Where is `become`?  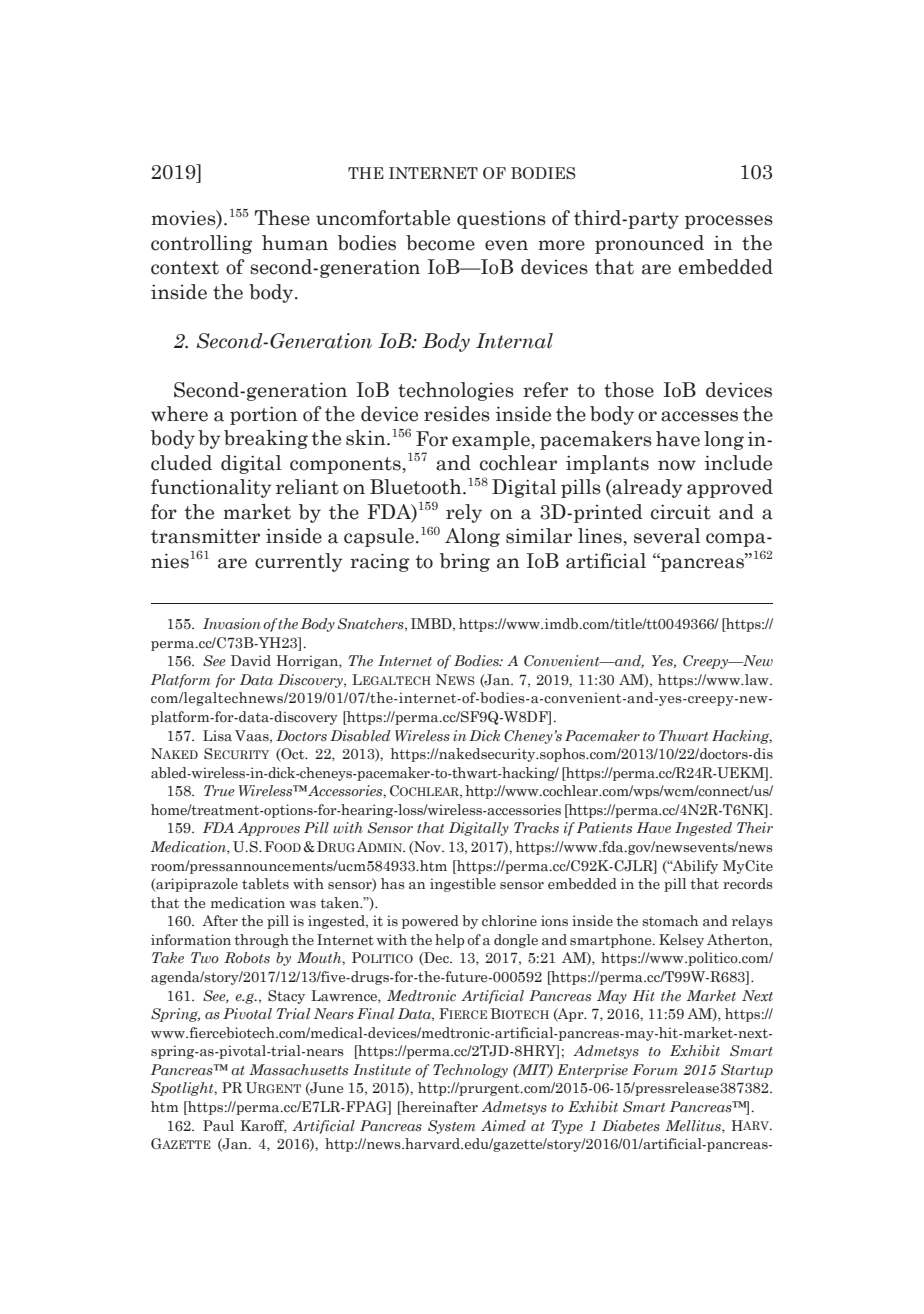
become is located at coordinates (440, 243).
